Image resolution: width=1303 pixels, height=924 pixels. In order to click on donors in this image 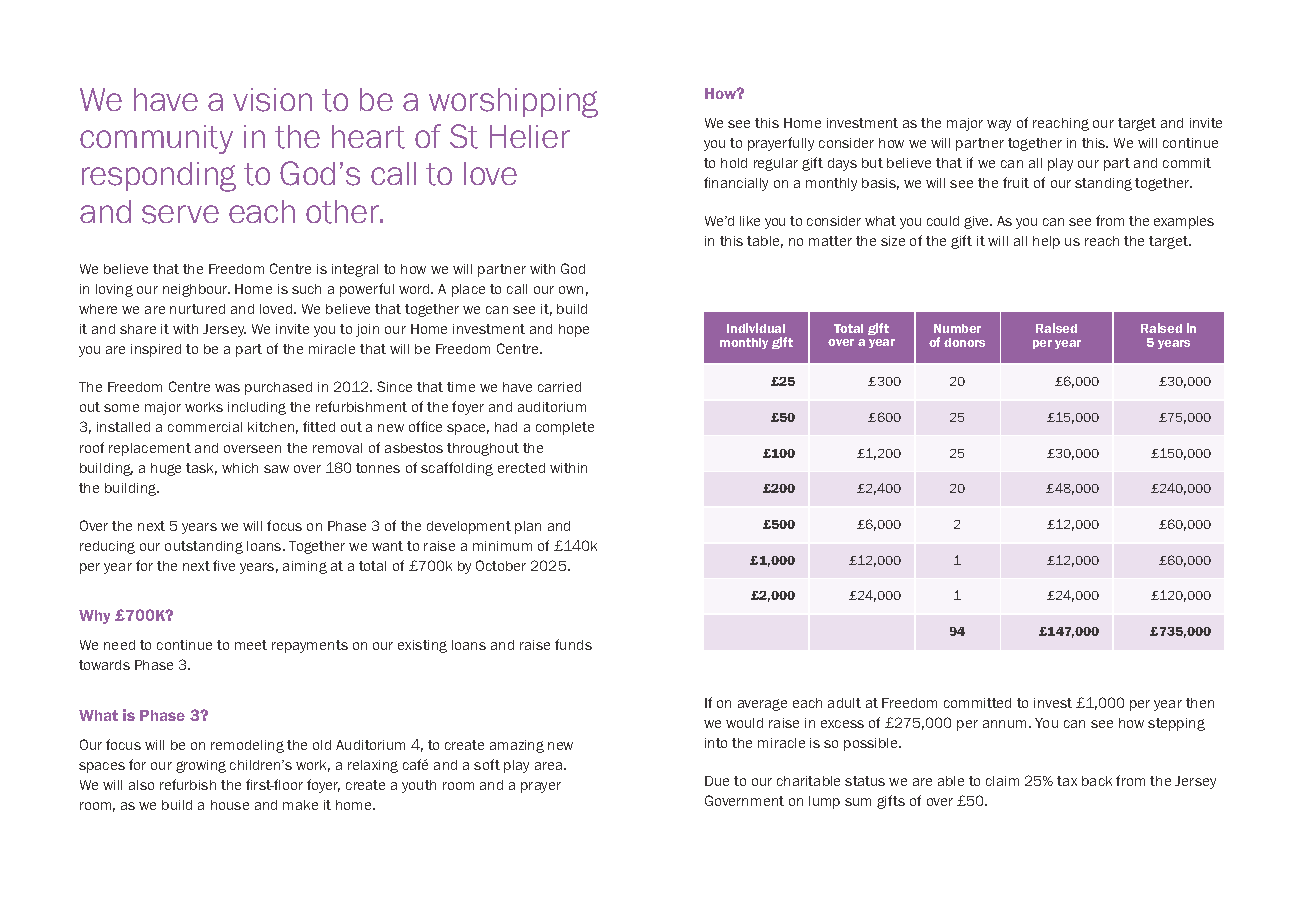, I will do `click(964, 342)`.
